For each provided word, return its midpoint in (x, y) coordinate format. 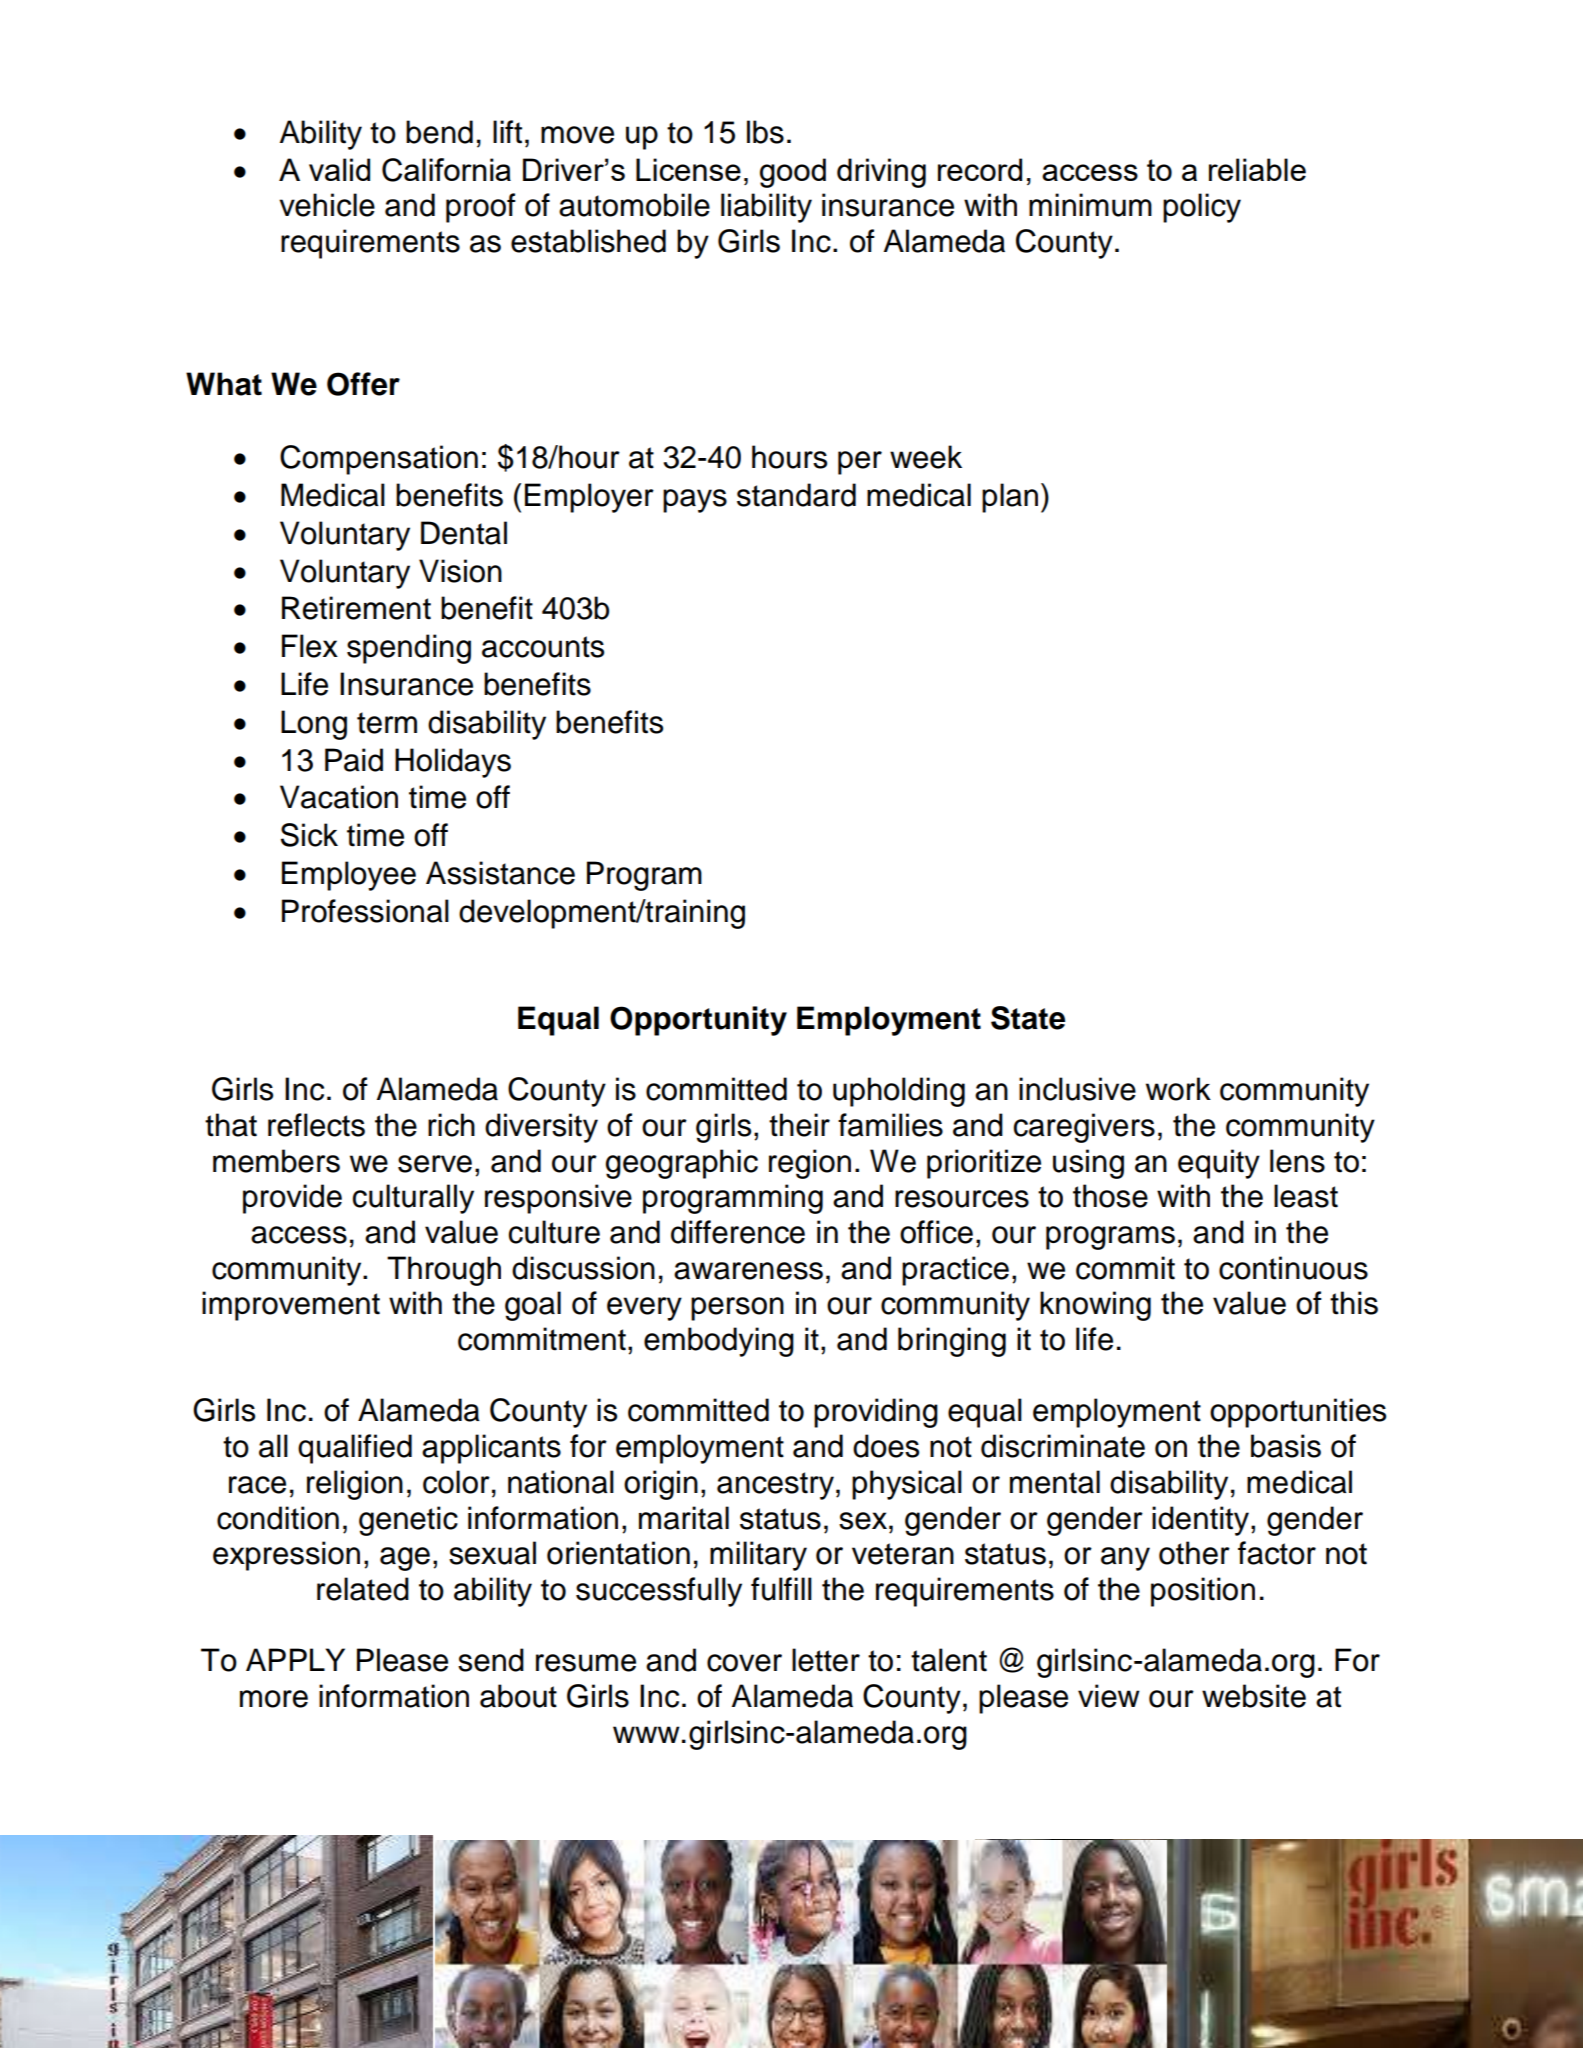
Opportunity (698, 1021)
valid (339, 169)
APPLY (295, 1659)
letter (826, 1660)
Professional (365, 911)
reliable (1257, 169)
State (1028, 1018)
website (1254, 1696)
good (793, 173)
